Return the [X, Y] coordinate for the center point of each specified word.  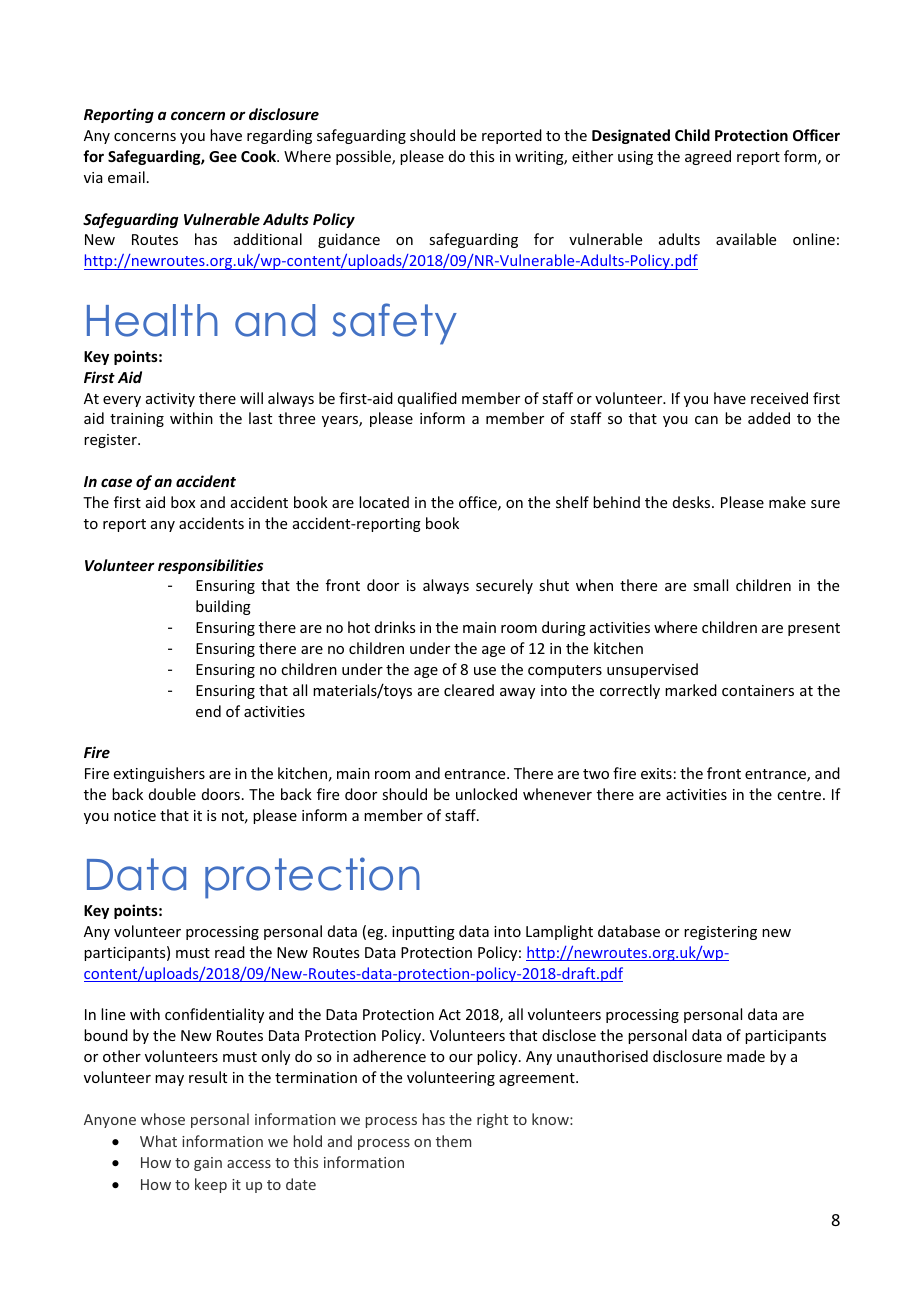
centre [800, 795]
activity [170, 400]
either [592, 156]
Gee [223, 156]
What [158, 1141]
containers [758, 690]
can [706, 420]
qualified [427, 399]
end [208, 711]
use [485, 671]
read [230, 952]
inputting [423, 933]
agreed [708, 157]
